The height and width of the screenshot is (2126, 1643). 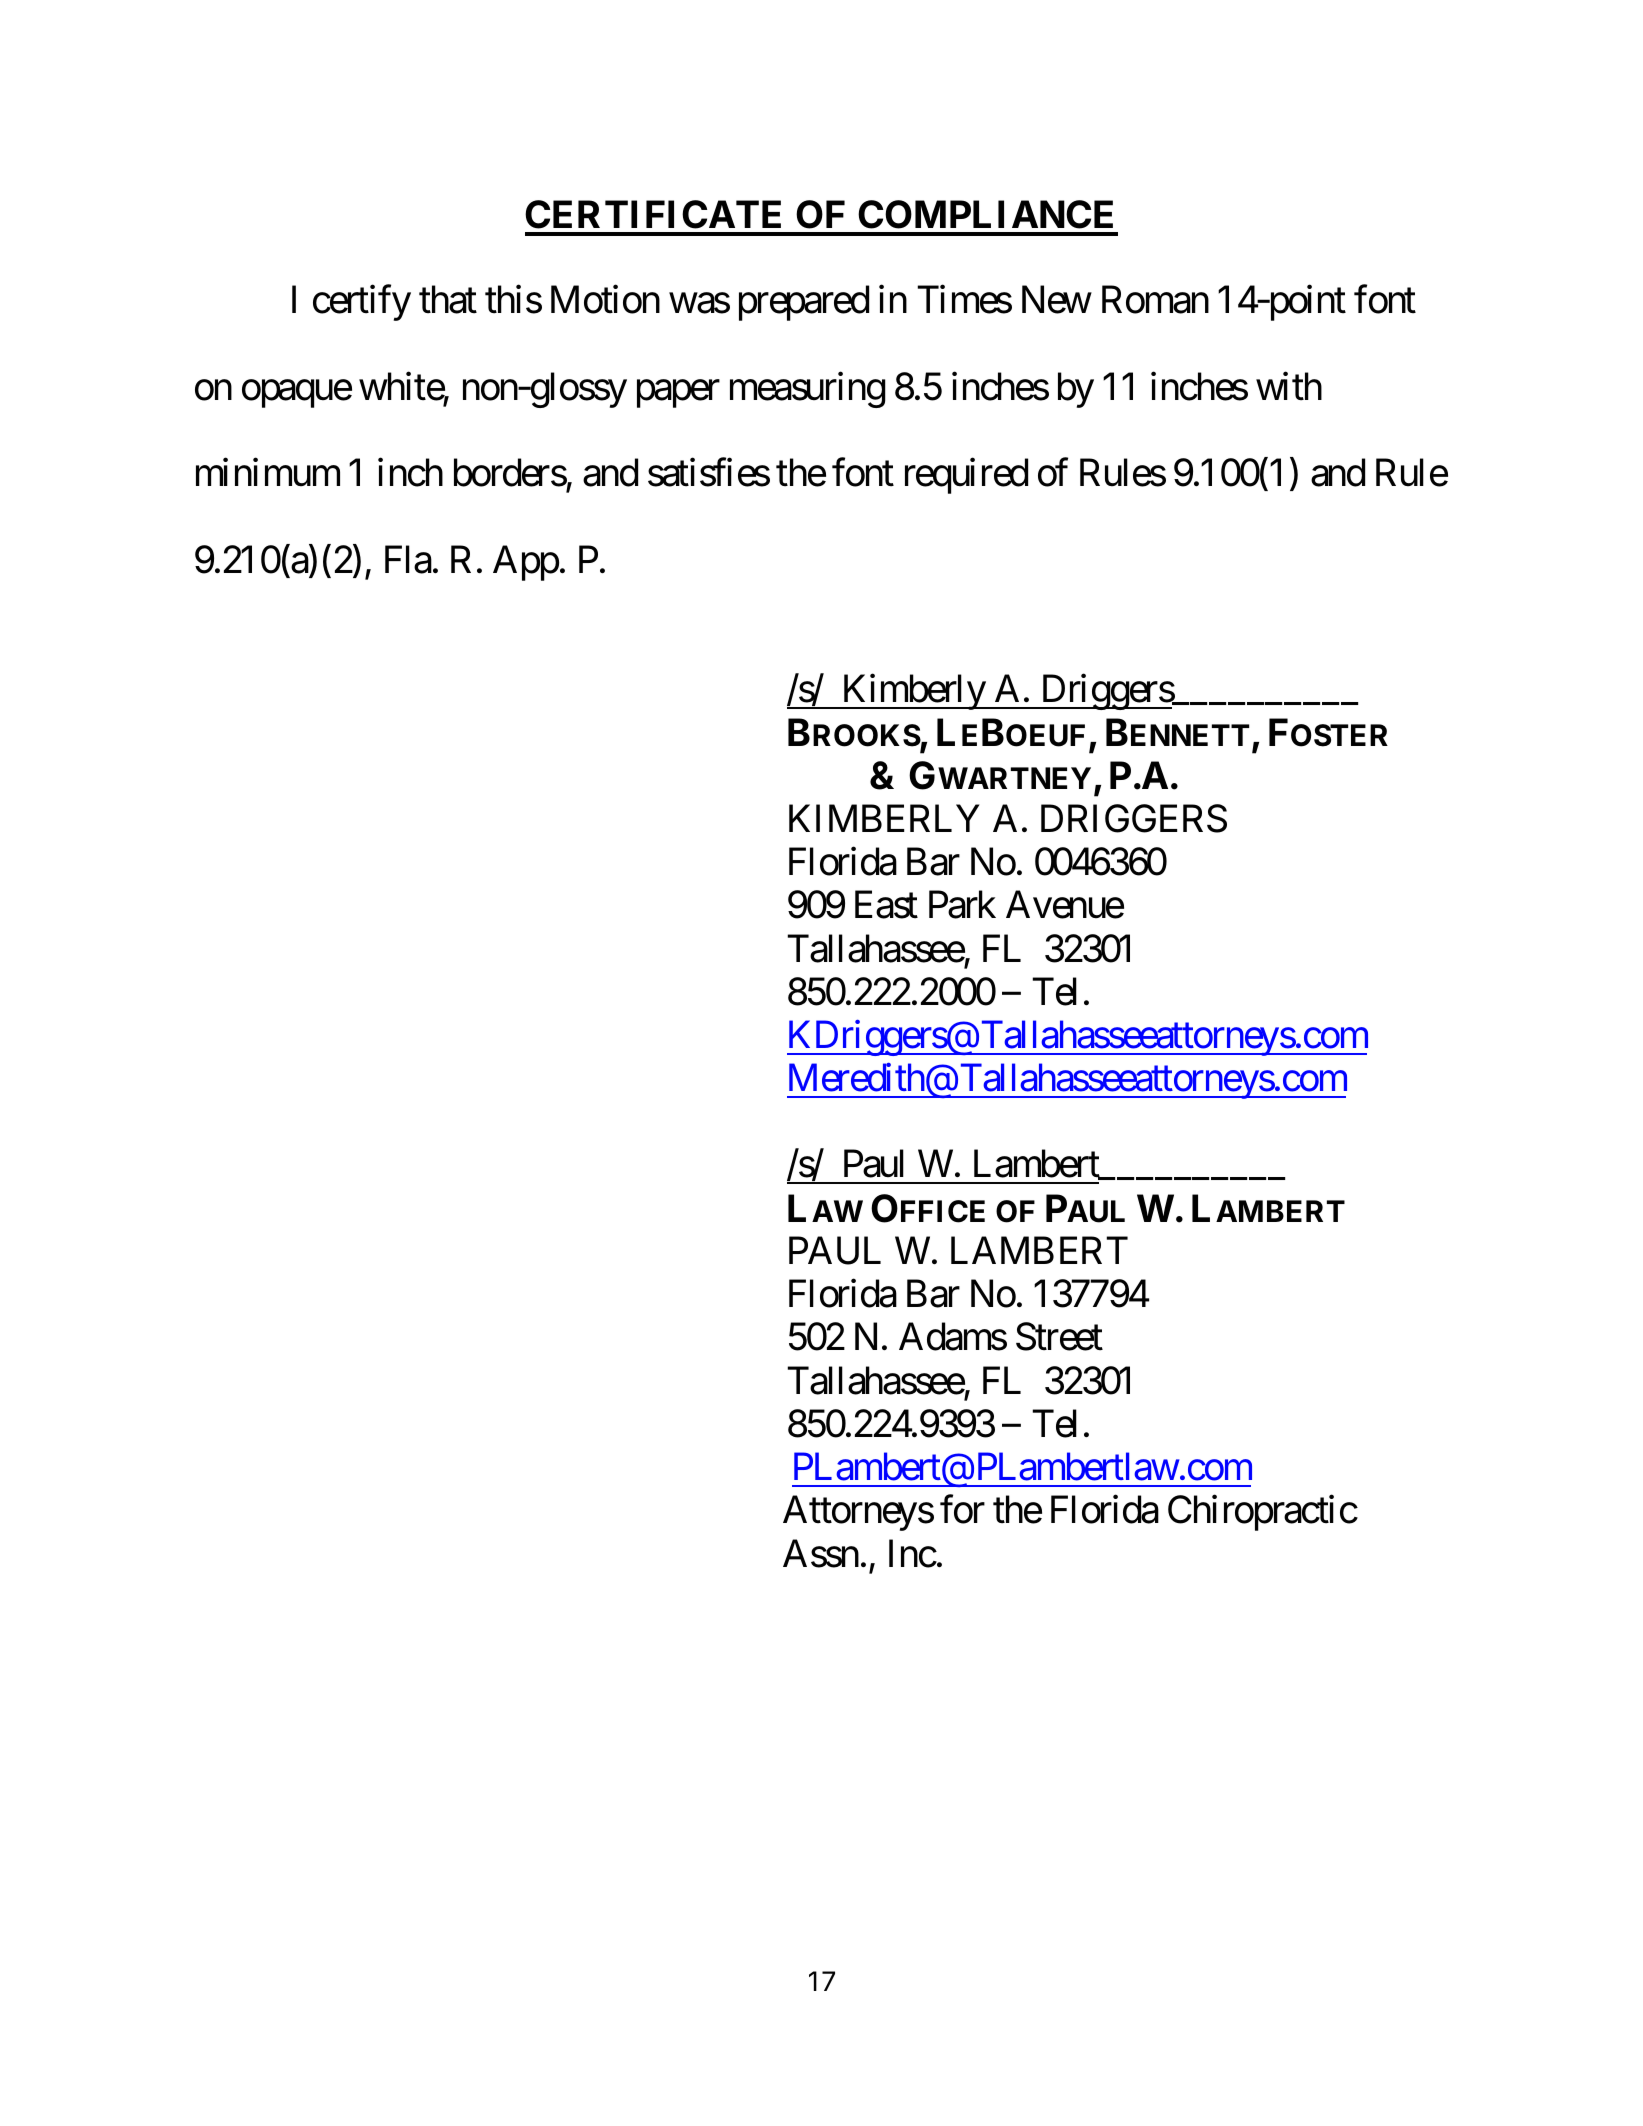 What do you see at coordinates (1059, 1337) in the screenshot?
I see `Street` at bounding box center [1059, 1337].
